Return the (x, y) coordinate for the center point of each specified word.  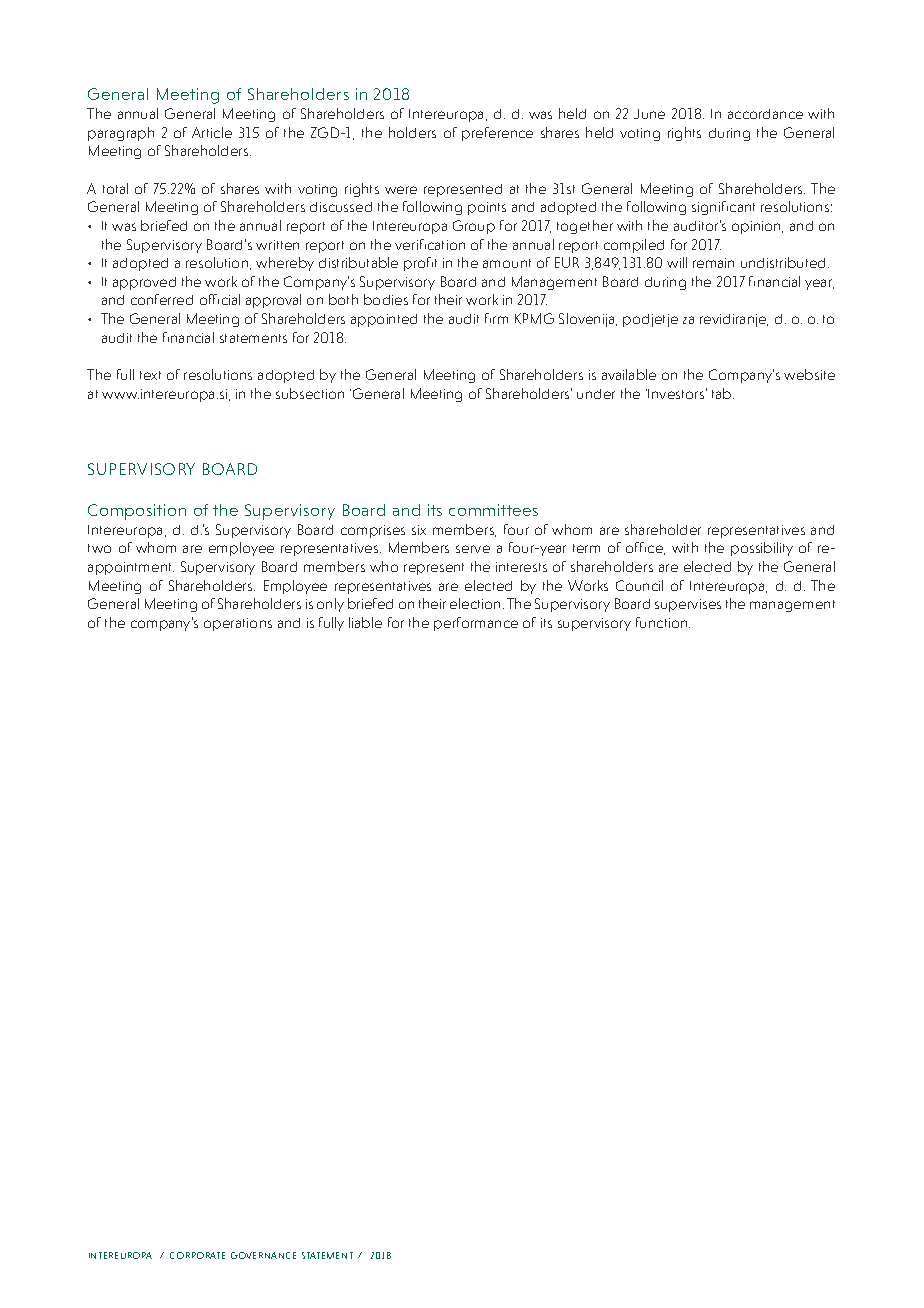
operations (238, 624)
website (809, 374)
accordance (765, 114)
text (150, 375)
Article (212, 132)
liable (365, 622)
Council (639, 585)
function (663, 622)
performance (476, 624)
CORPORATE (197, 1255)
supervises (688, 605)
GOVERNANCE (263, 1255)
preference (497, 134)
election (475, 603)
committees (493, 510)
